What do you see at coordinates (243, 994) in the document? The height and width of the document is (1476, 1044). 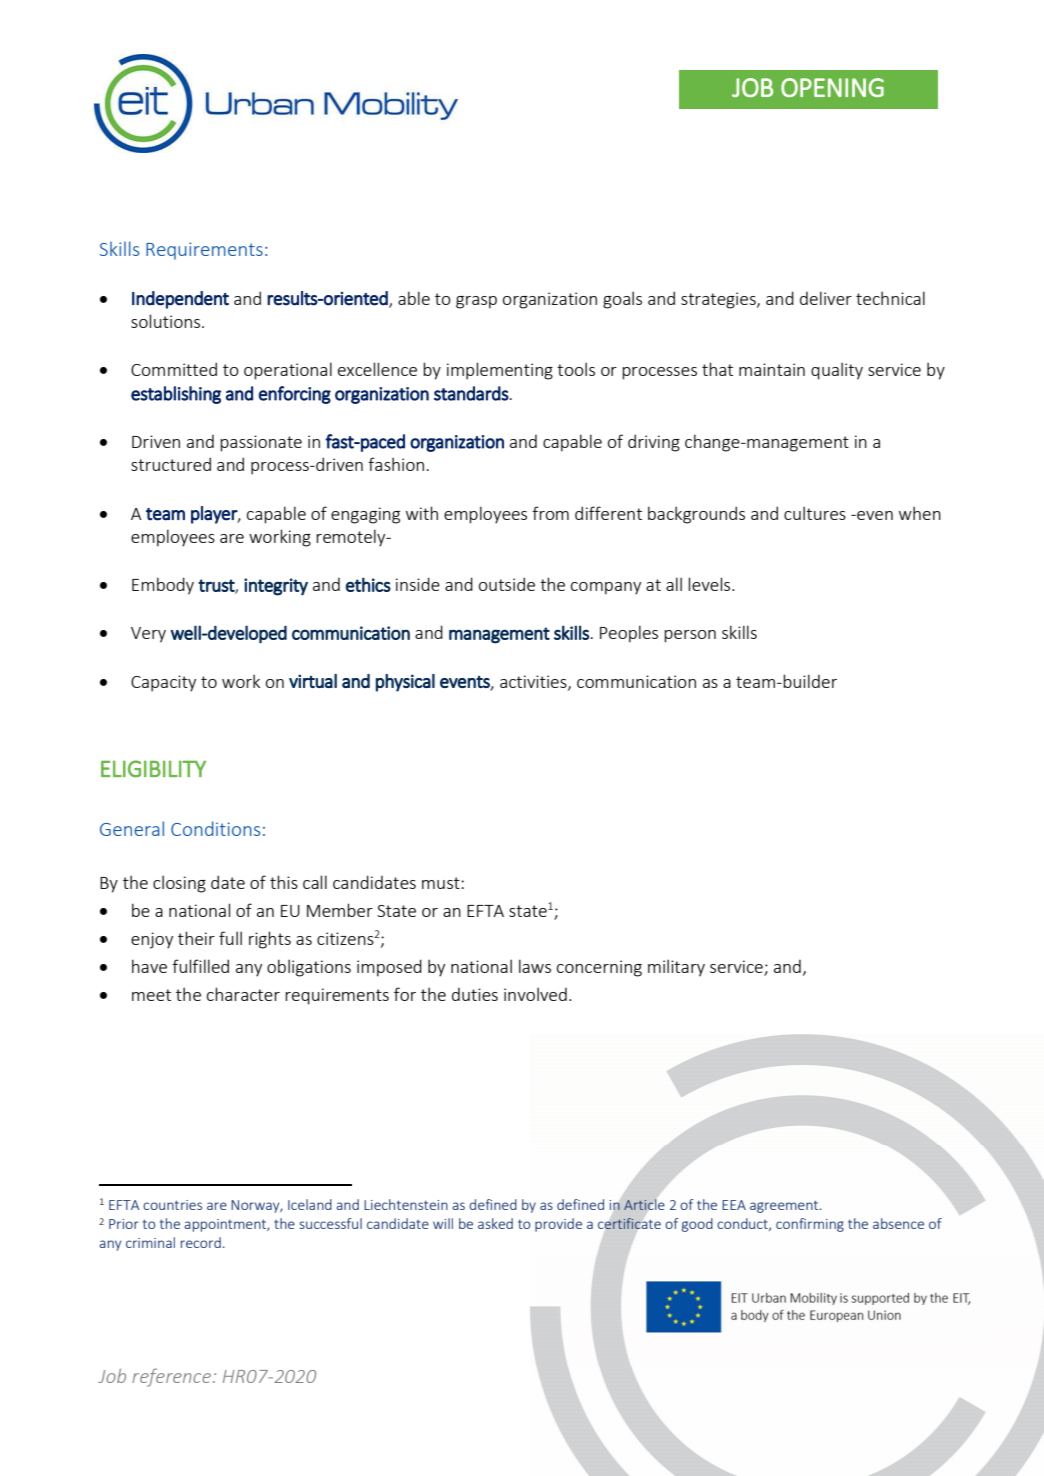 I see `character` at bounding box center [243, 994].
